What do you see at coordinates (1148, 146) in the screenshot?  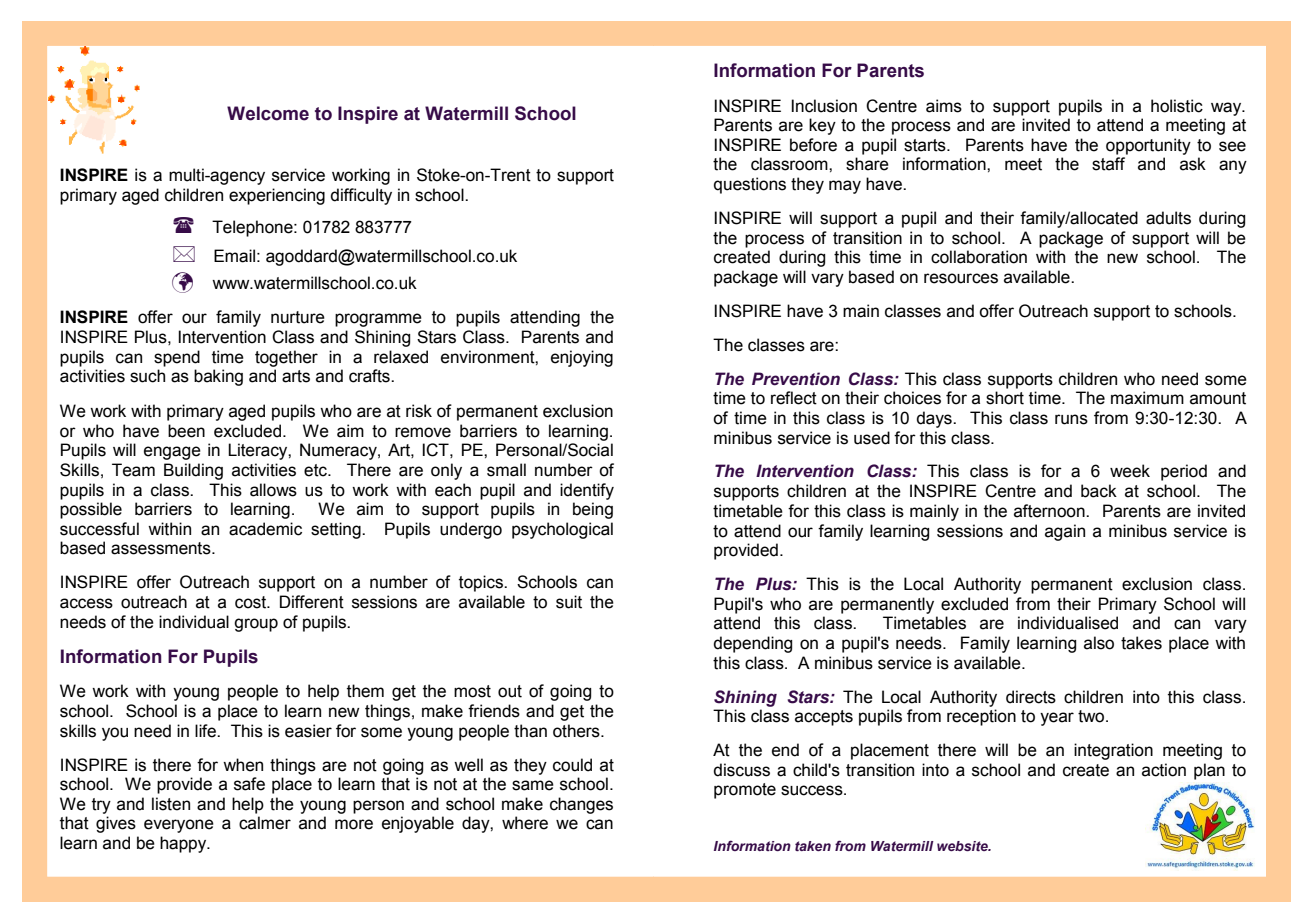 I see `opportunity` at bounding box center [1148, 146].
